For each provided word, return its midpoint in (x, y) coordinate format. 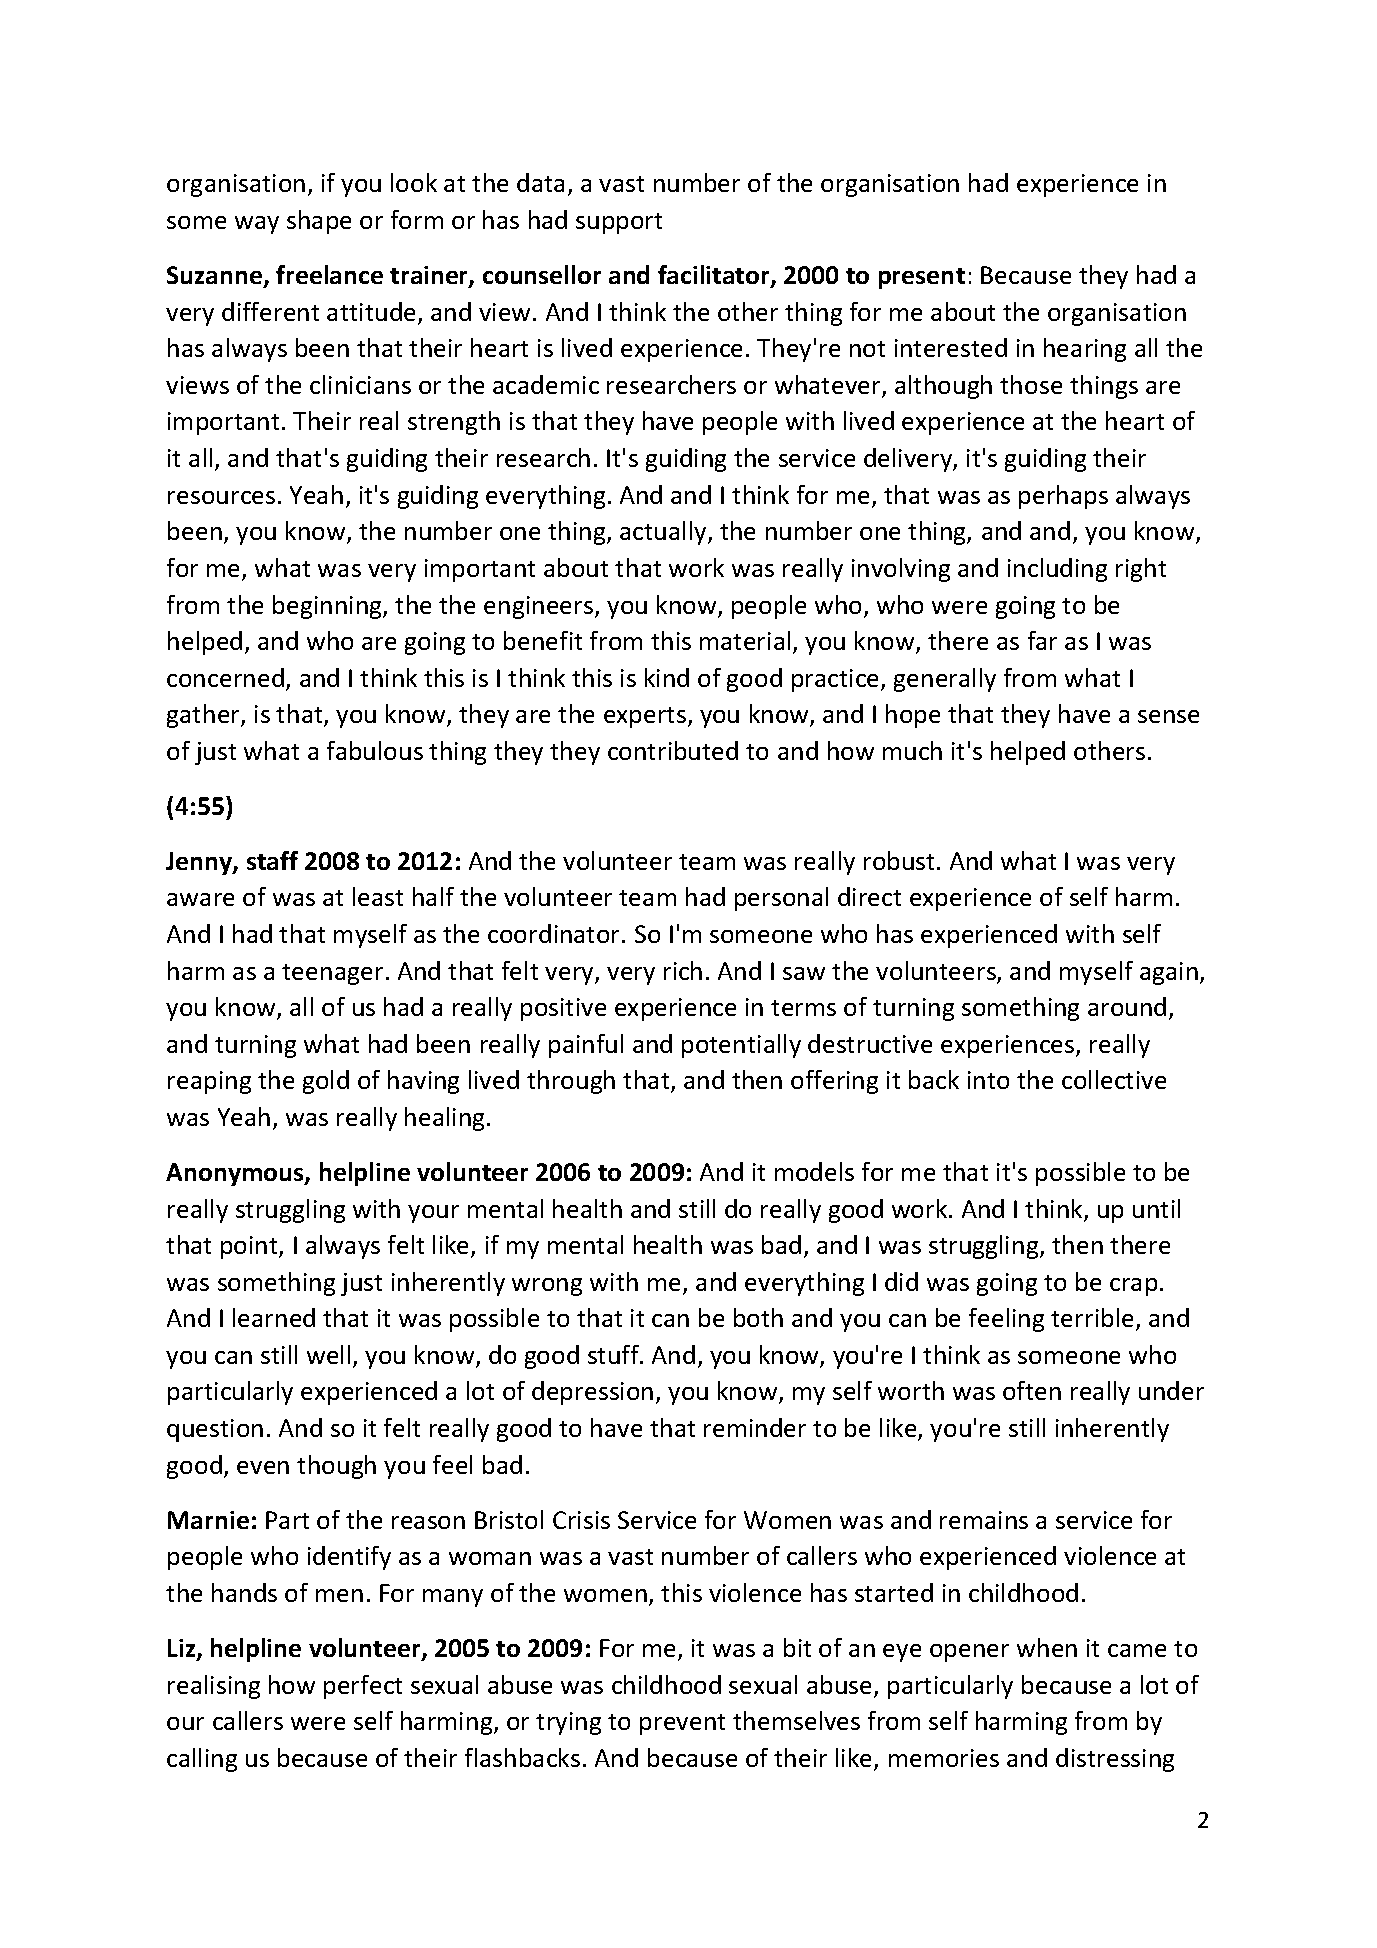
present (922, 278)
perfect (363, 1687)
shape (319, 222)
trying (568, 1723)
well (328, 1354)
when (1047, 1647)
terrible (1092, 1317)
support (619, 223)
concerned (225, 677)
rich (683, 970)
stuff (614, 1354)
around (1127, 1006)
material (745, 640)
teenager (332, 974)
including (1057, 570)
